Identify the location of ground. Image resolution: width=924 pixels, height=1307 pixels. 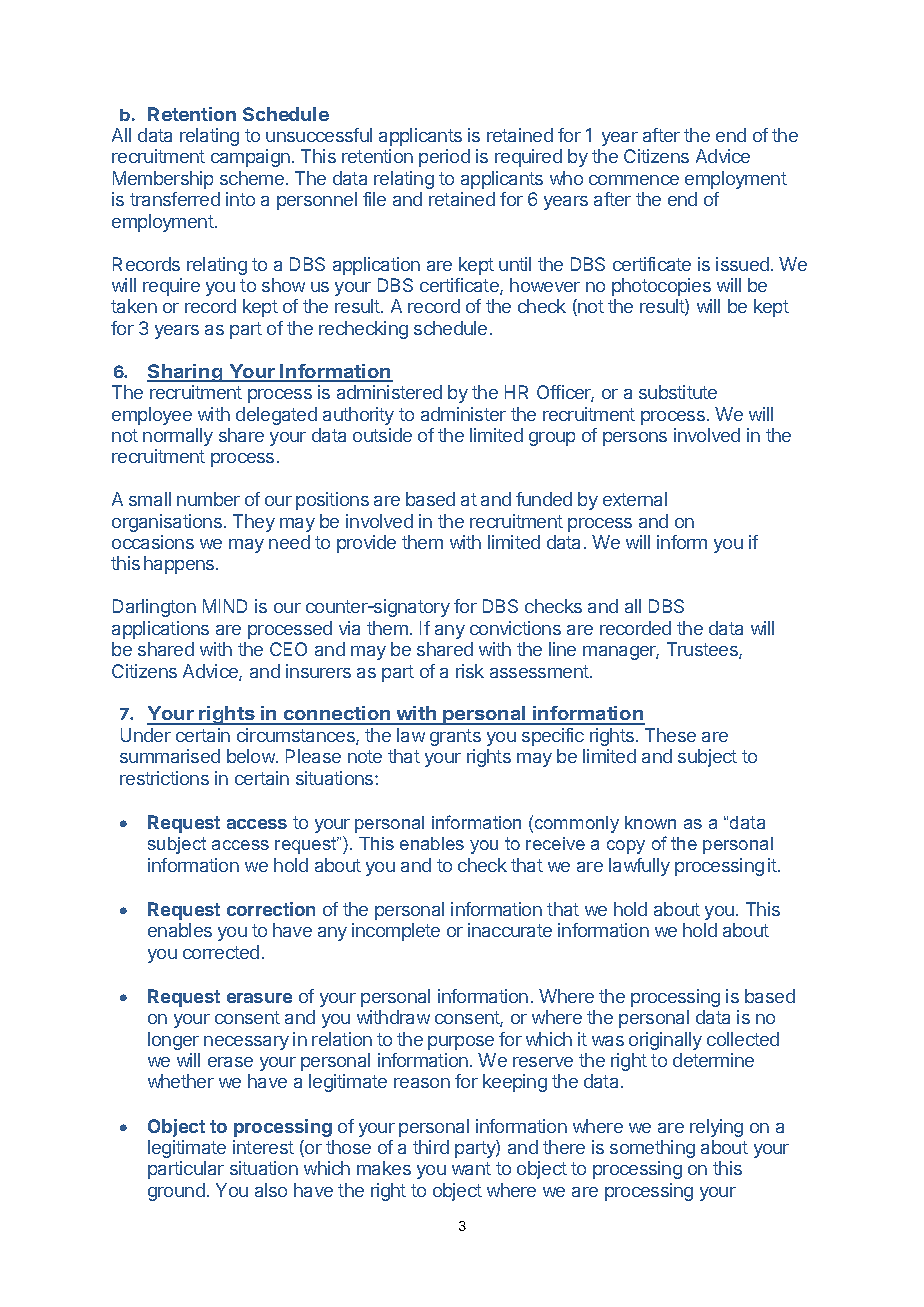
(176, 1192).
